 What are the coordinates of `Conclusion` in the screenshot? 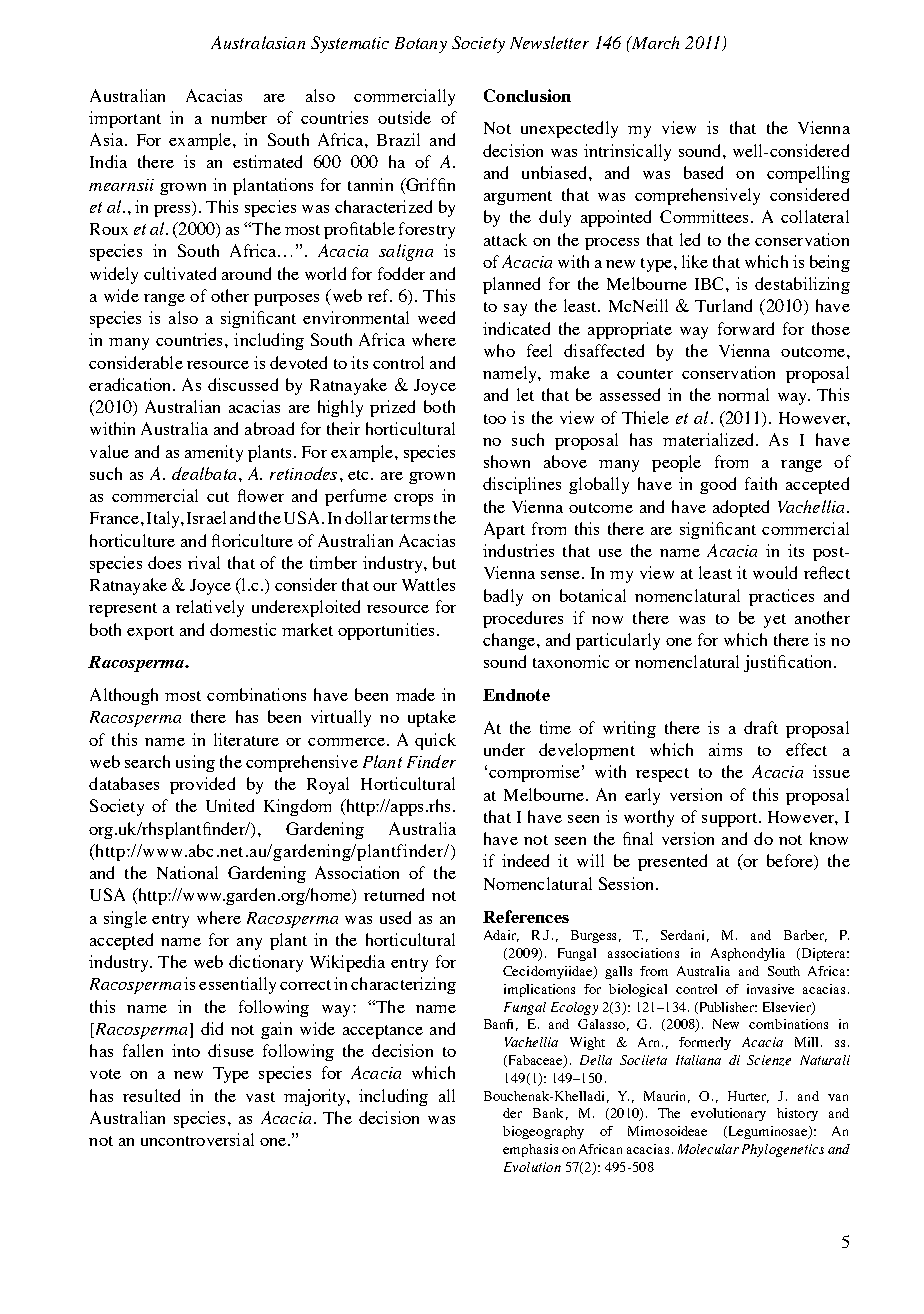 It's located at (527, 95).
